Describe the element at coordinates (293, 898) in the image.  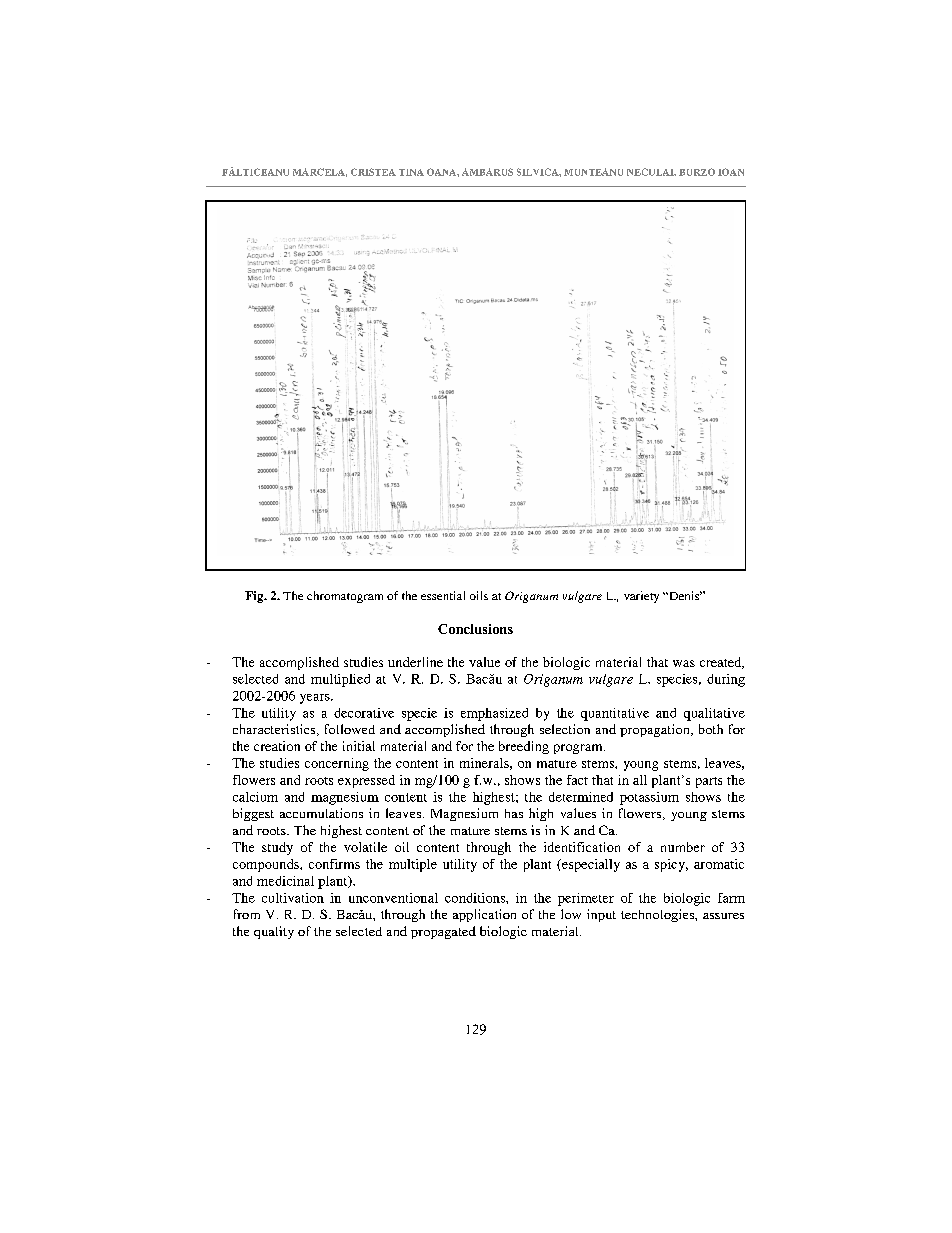
I see `cultivation` at that location.
